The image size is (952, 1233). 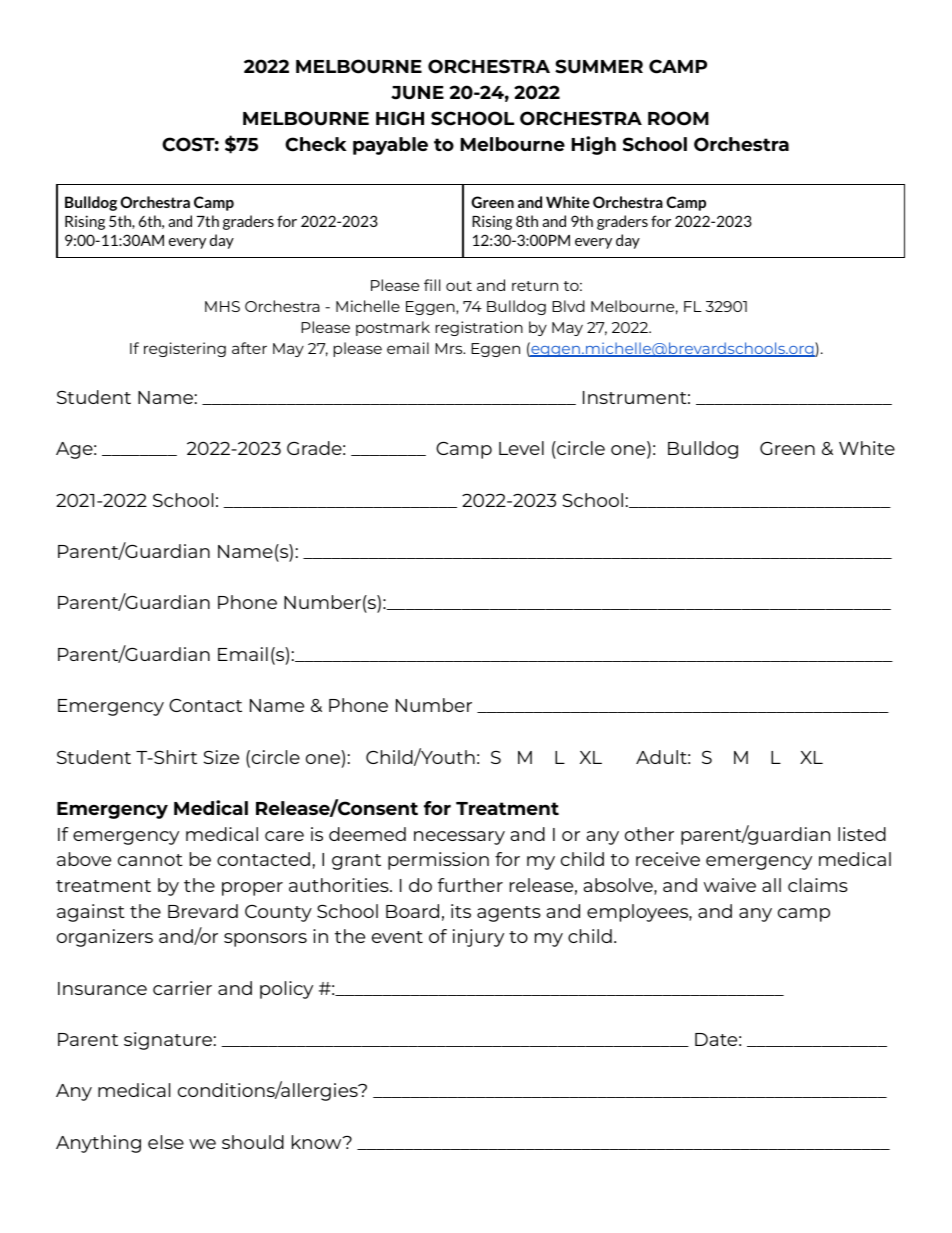 I want to click on Blvd, so click(x=568, y=306).
